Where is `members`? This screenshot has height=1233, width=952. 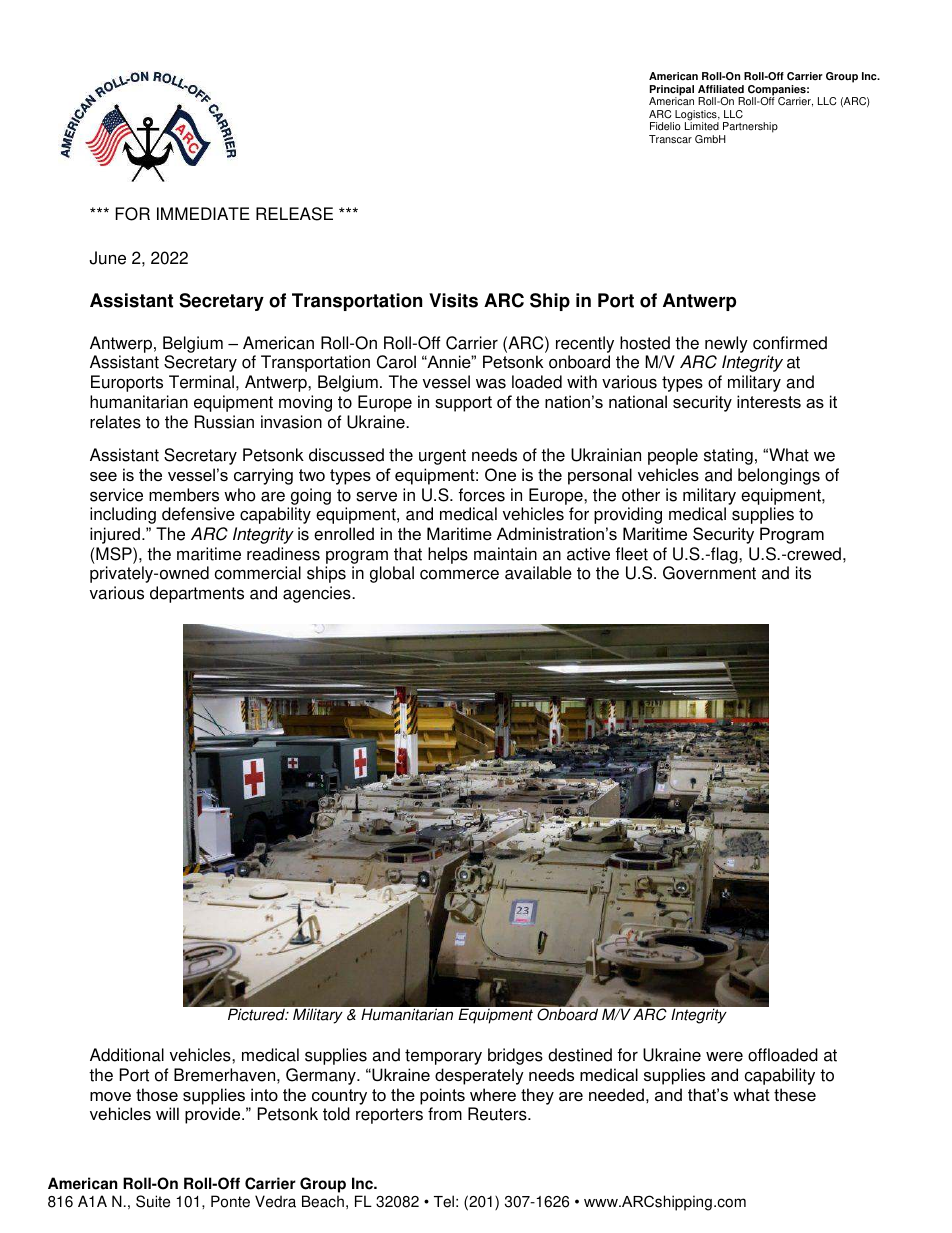 members is located at coordinates (184, 495).
